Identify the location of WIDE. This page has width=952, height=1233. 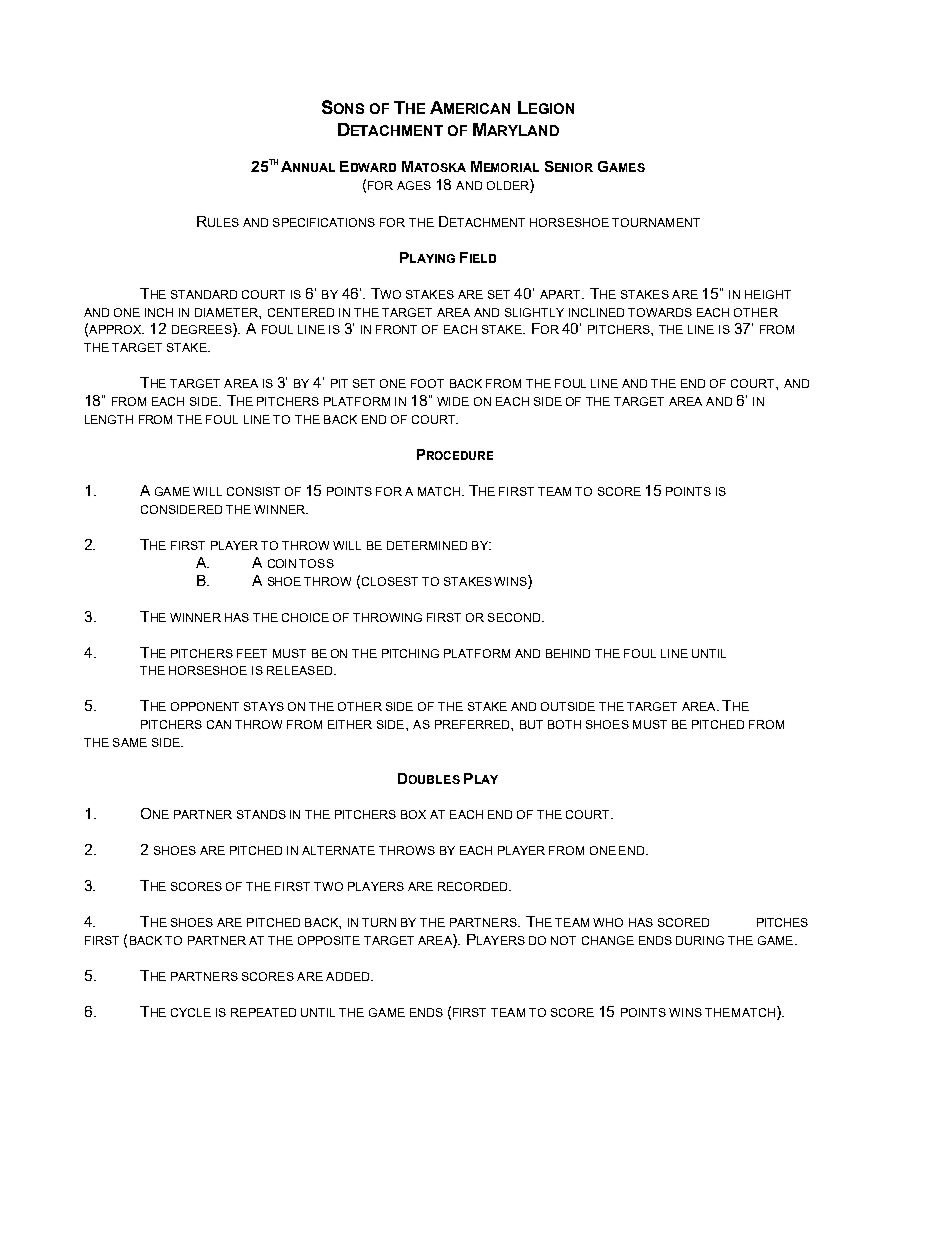
(453, 401).
